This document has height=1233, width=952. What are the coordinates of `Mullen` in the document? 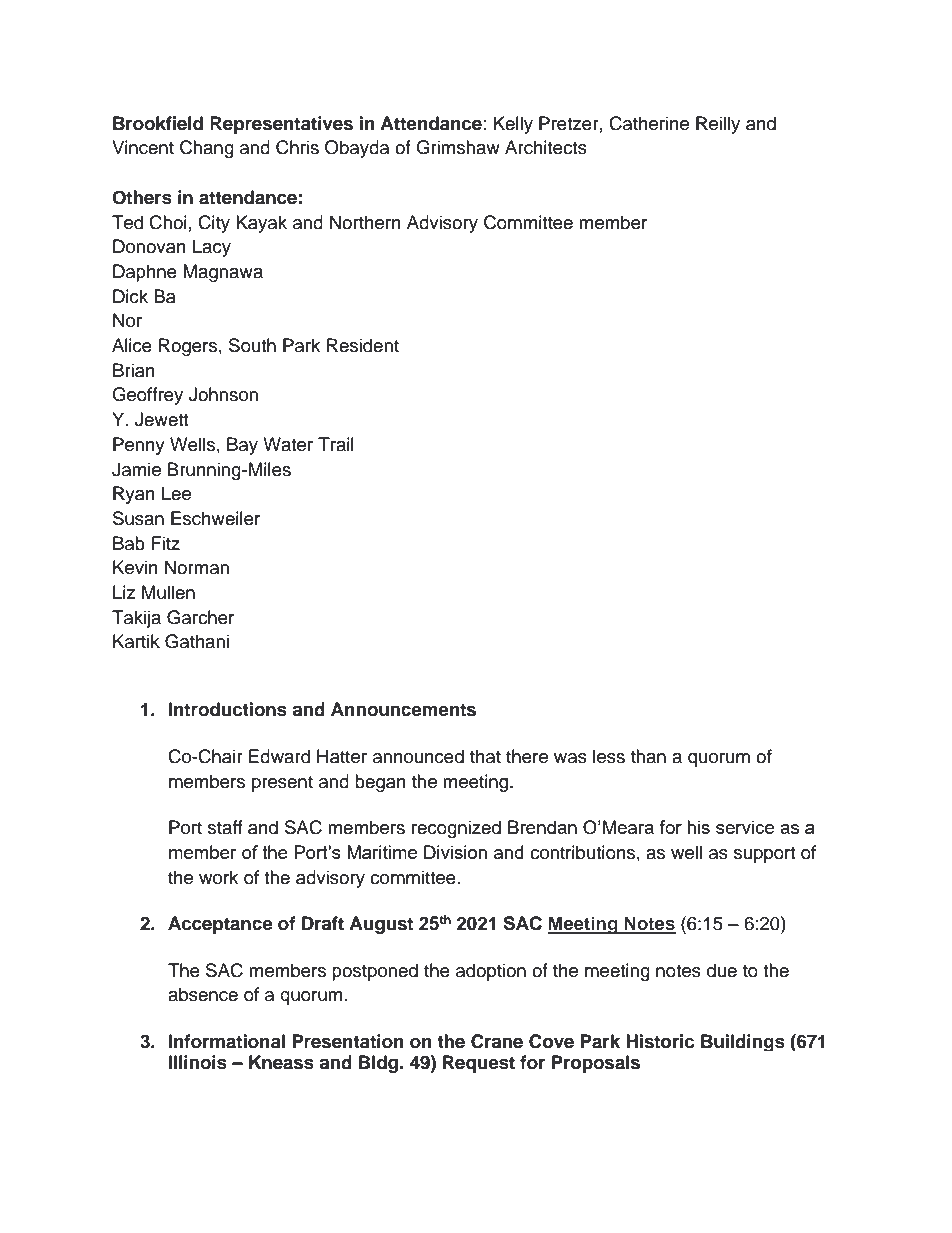 It's located at (168, 592).
